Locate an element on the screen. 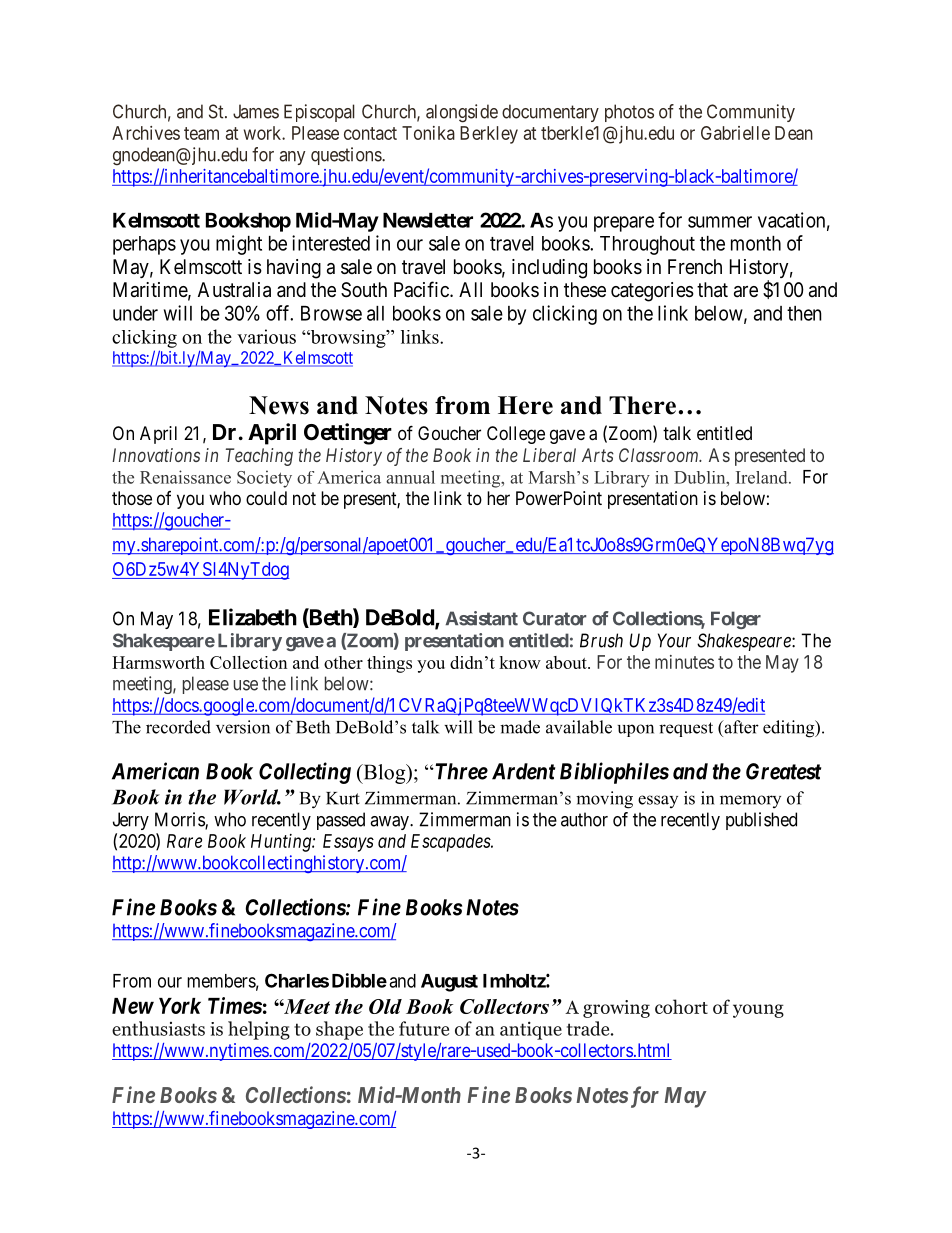 The height and width of the screenshot is (1233, 952). Berkley is located at coordinates (489, 135).
